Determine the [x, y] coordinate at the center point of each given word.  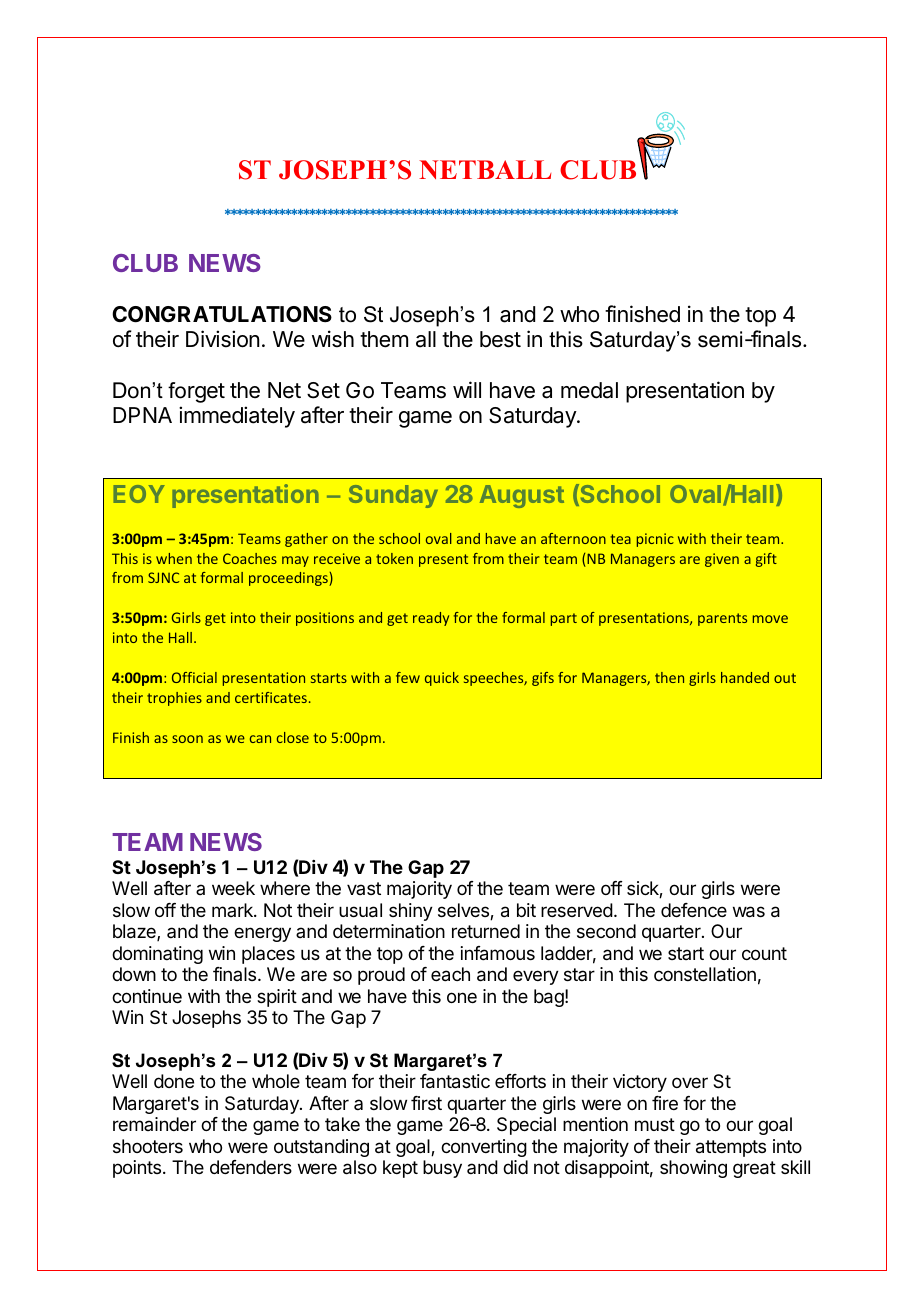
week [233, 888]
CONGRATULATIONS [222, 314]
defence [694, 910]
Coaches [250, 558]
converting [484, 1148]
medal [589, 390]
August [522, 496]
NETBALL [485, 169]
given [722, 560]
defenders [251, 1167]
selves [464, 911]
